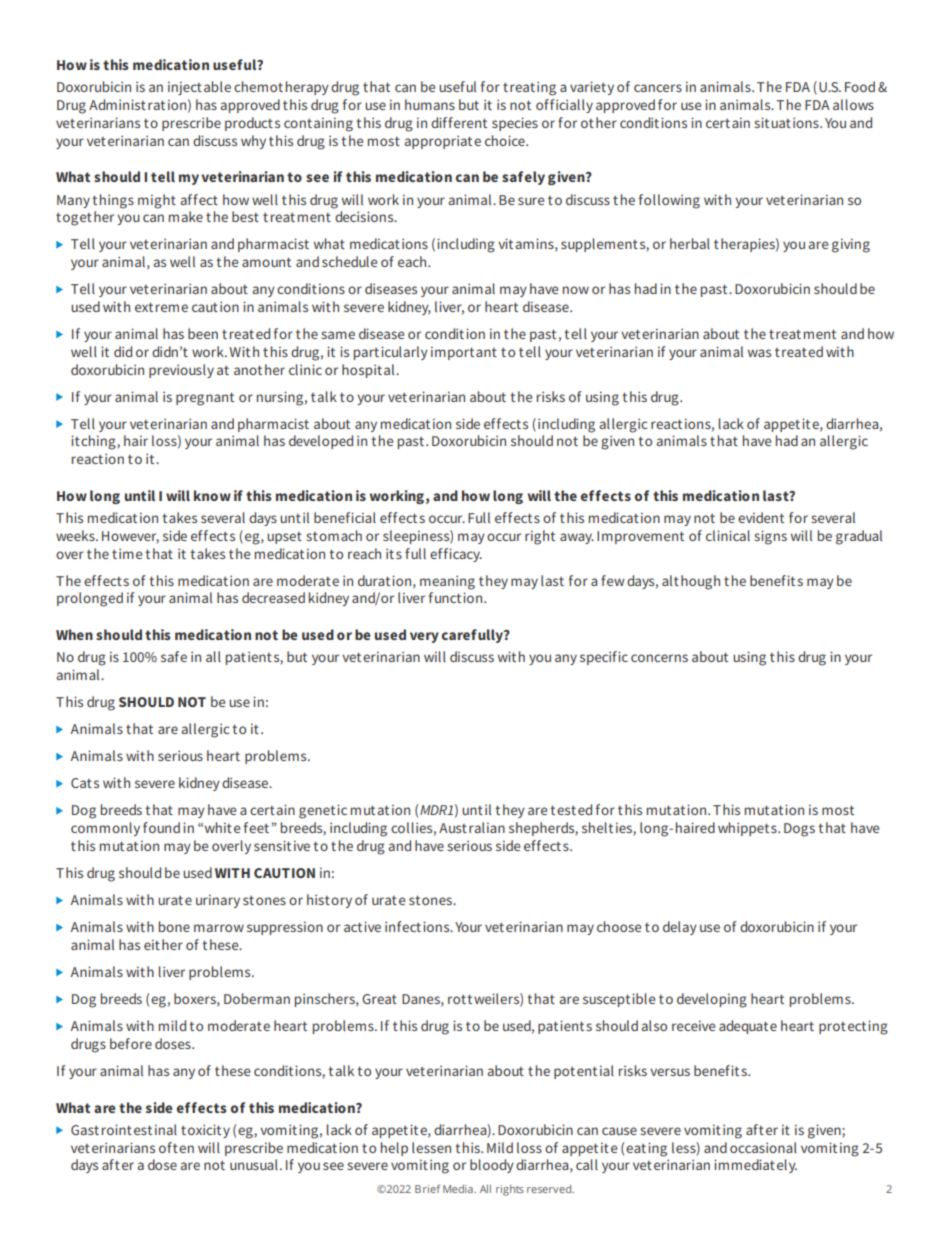  I want to click on know, so click(212, 495).
